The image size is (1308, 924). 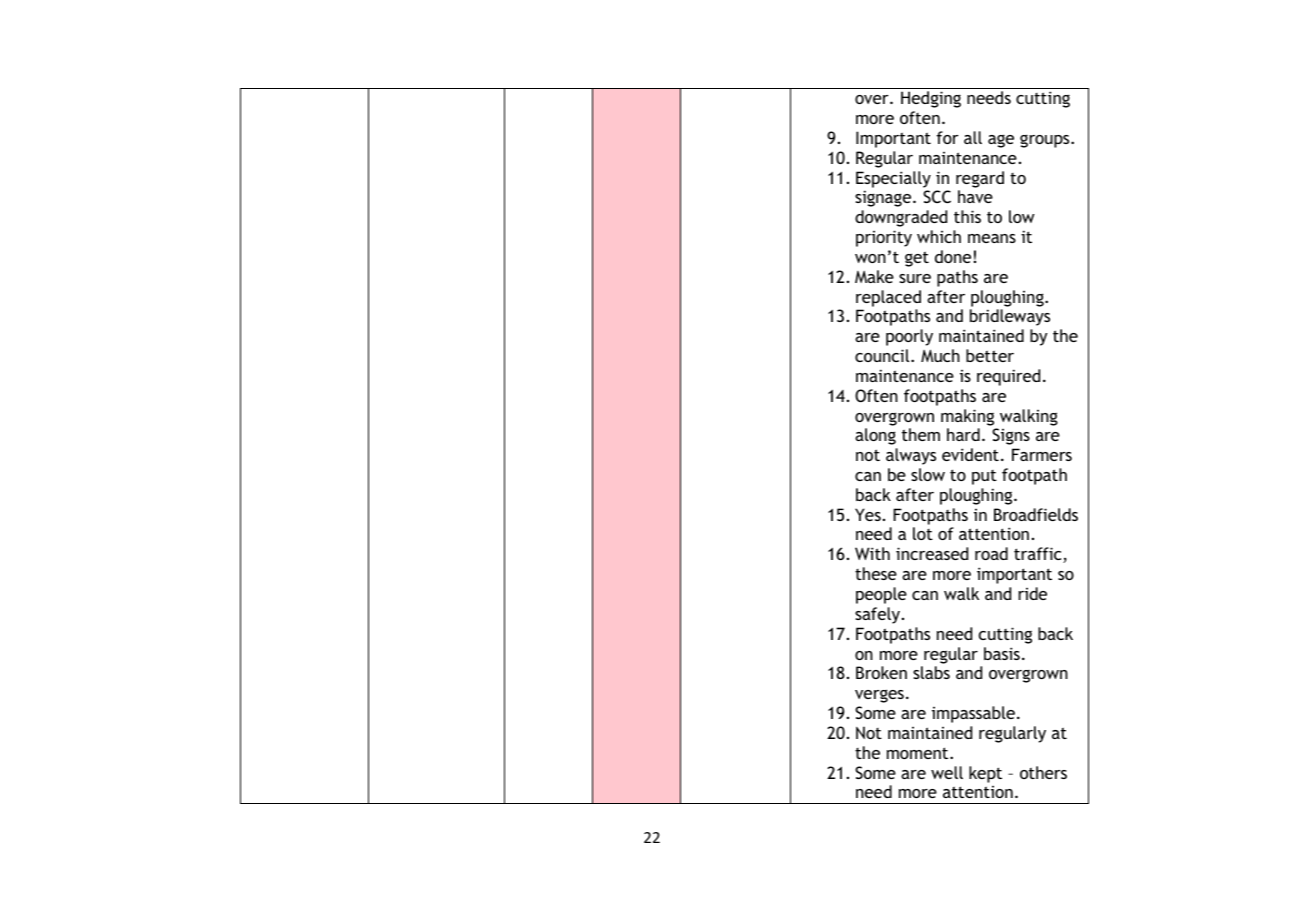 I want to click on well, so click(x=947, y=772).
